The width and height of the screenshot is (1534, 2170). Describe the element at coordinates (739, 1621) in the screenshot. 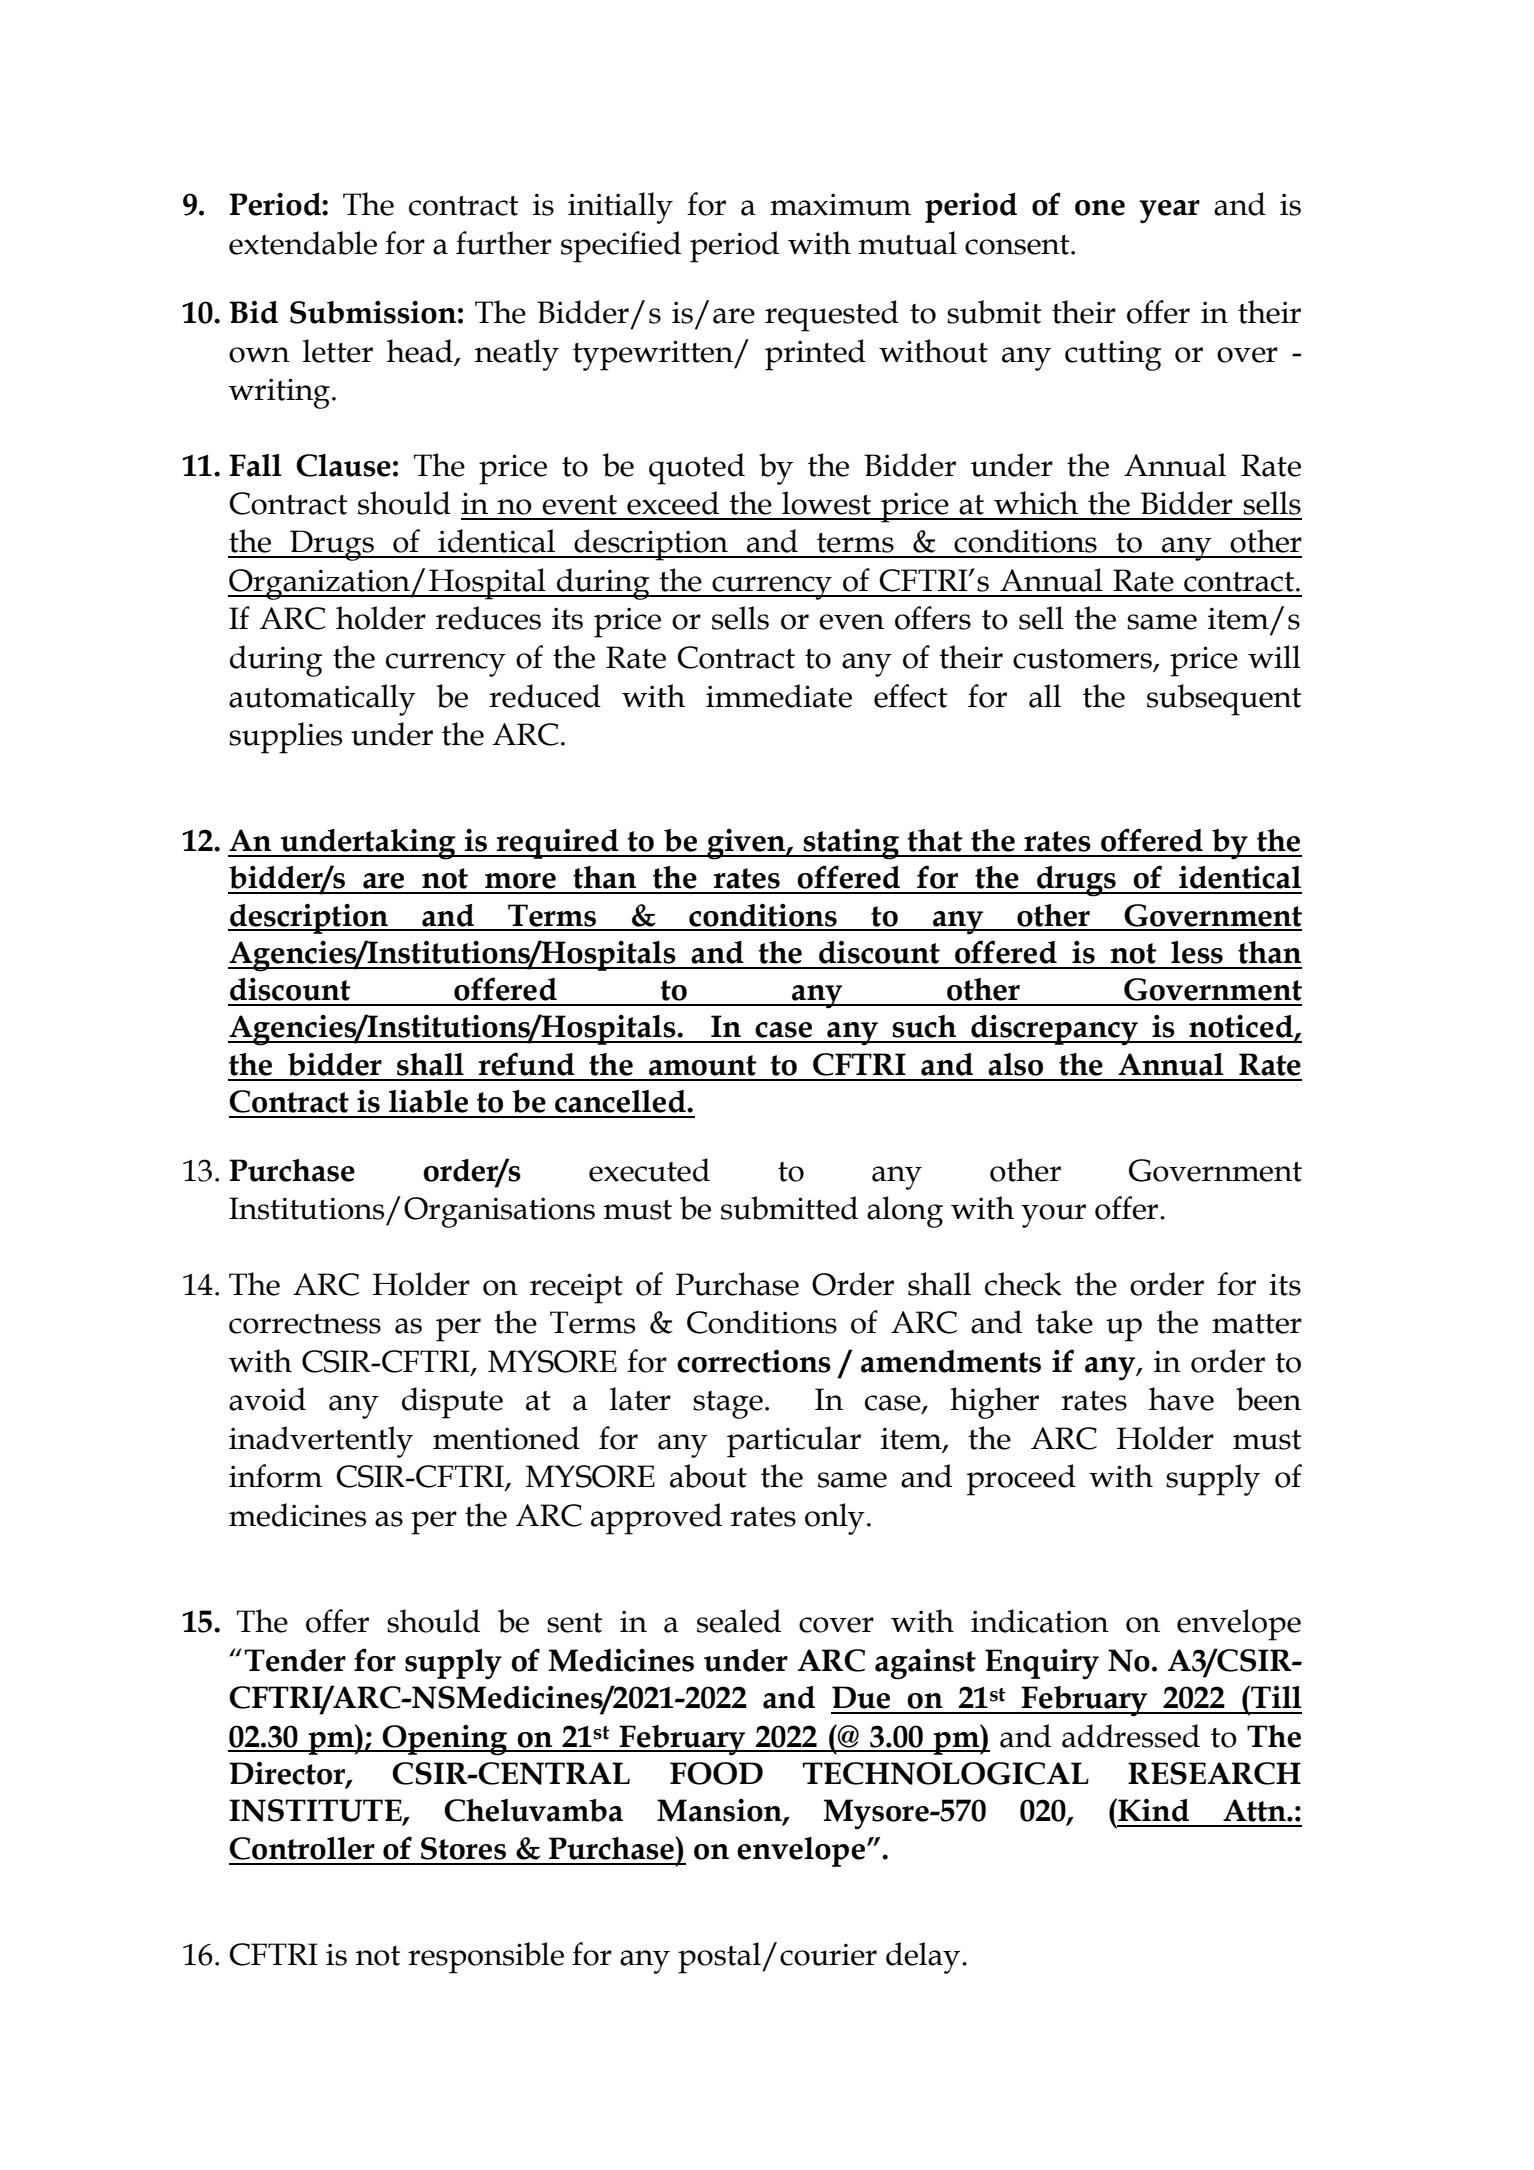

I see `sealed` at that location.
